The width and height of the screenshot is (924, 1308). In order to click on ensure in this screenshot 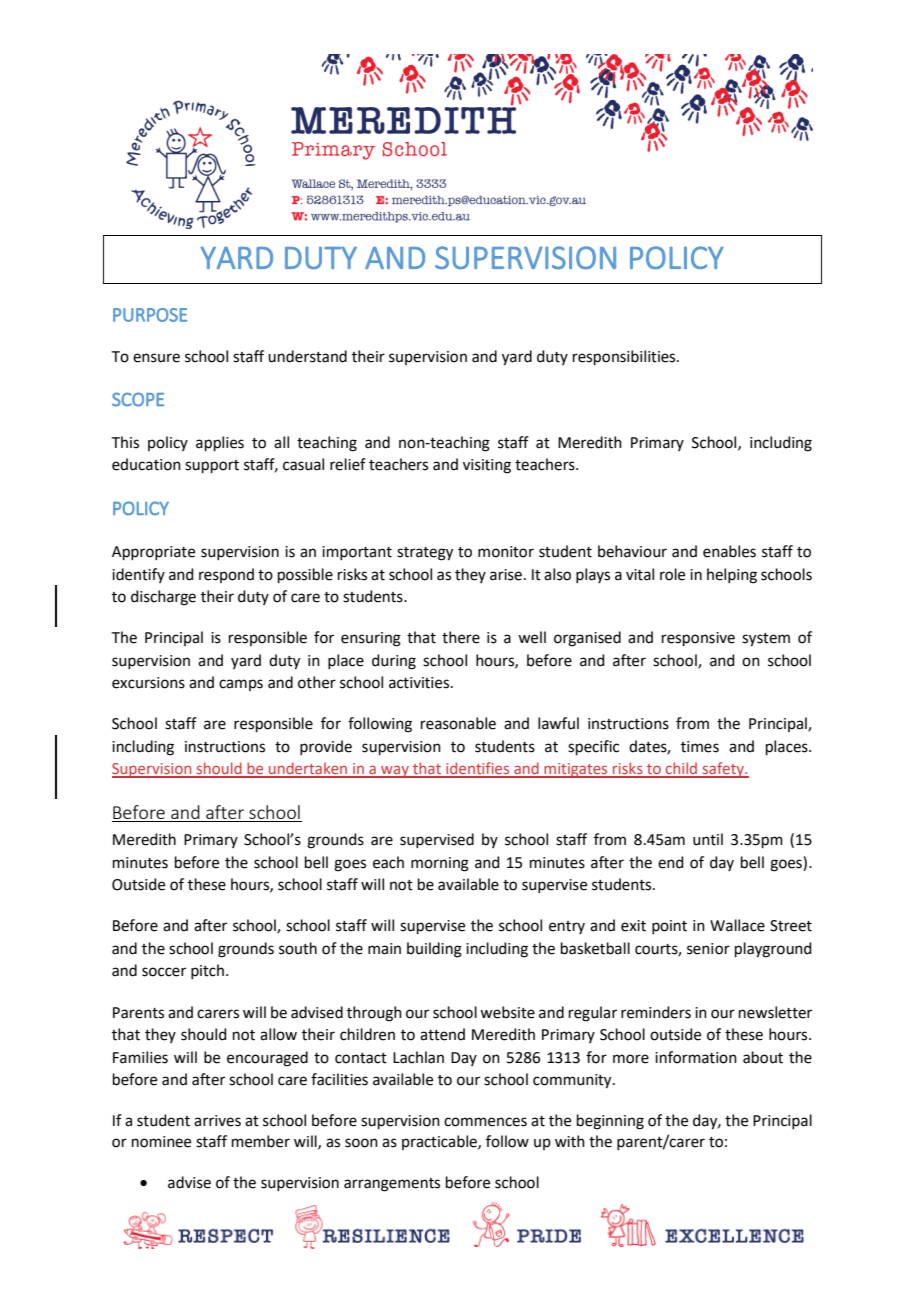, I will do `click(156, 358)`.
